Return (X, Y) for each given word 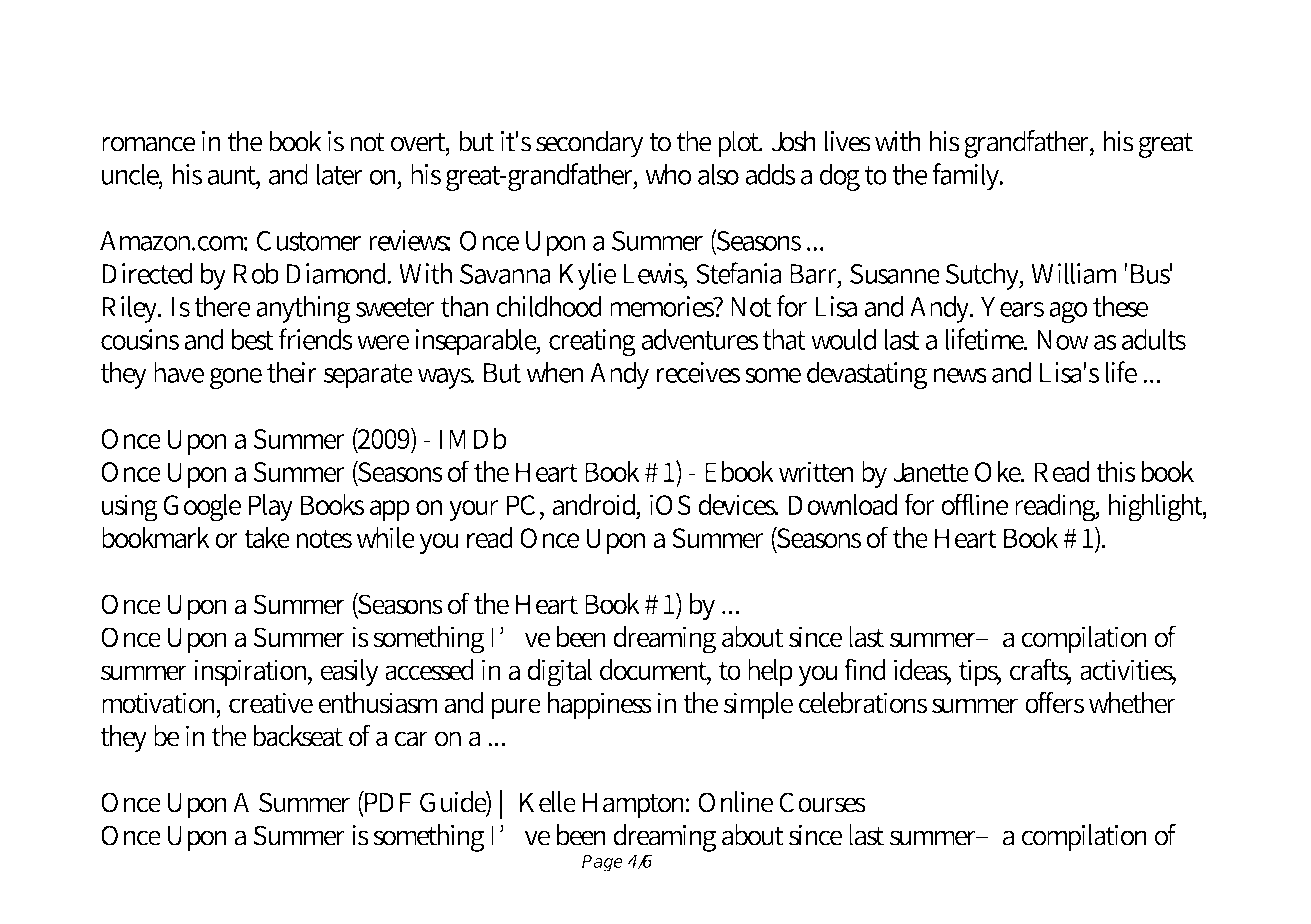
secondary (589, 144)
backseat (298, 736)
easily (349, 672)
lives (848, 141)
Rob (256, 273)
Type (206, 57)
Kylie (587, 276)
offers (1054, 702)
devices (738, 504)
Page (602, 863)
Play (270, 507)
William (1074, 273)
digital (559, 673)
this (1116, 471)
